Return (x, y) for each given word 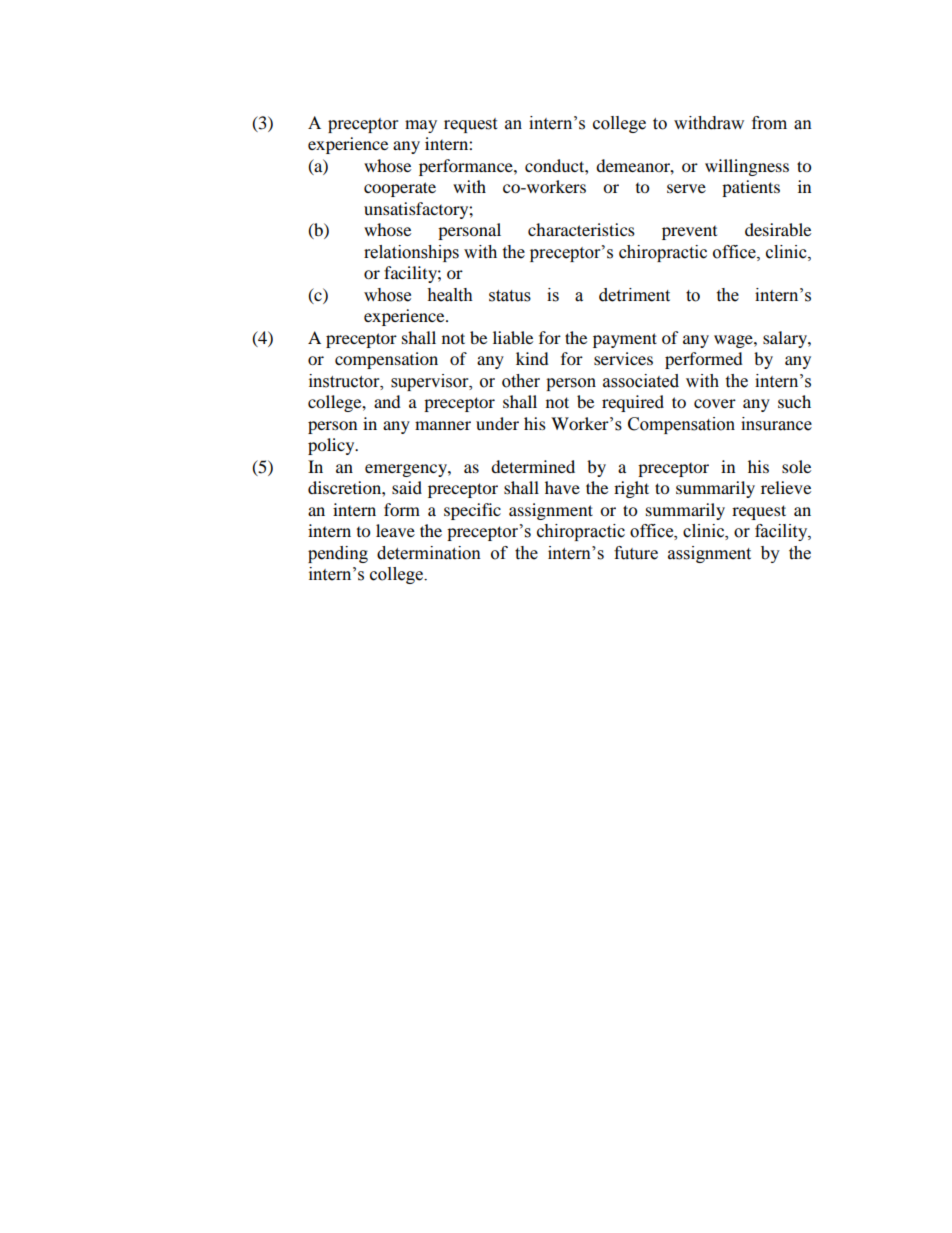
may (421, 126)
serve (686, 188)
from (769, 123)
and (387, 401)
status (510, 296)
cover (715, 403)
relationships (411, 253)
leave (395, 530)
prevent (689, 233)
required (633, 403)
